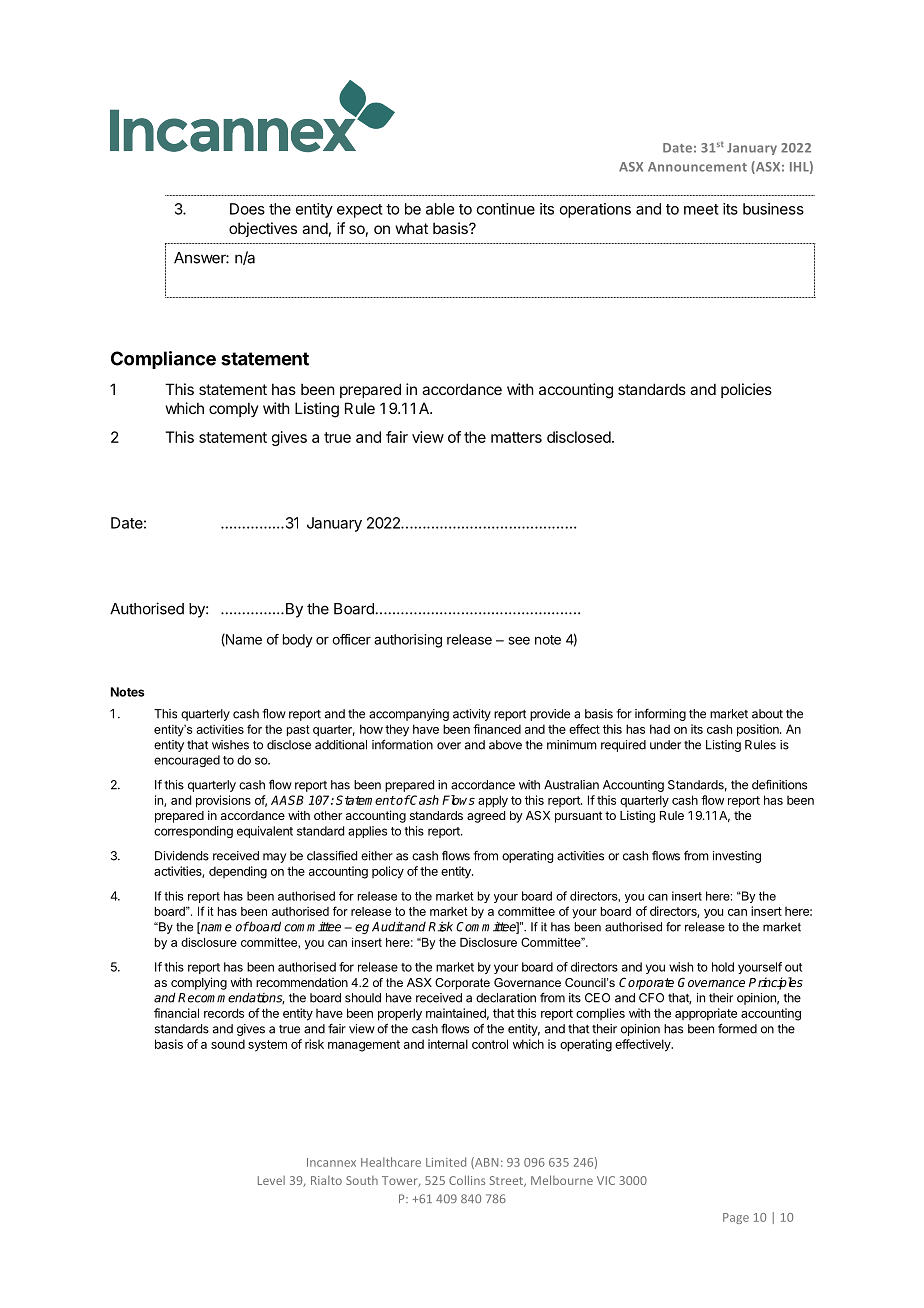 The height and width of the image is (1308, 924). I want to click on past, so click(298, 731).
